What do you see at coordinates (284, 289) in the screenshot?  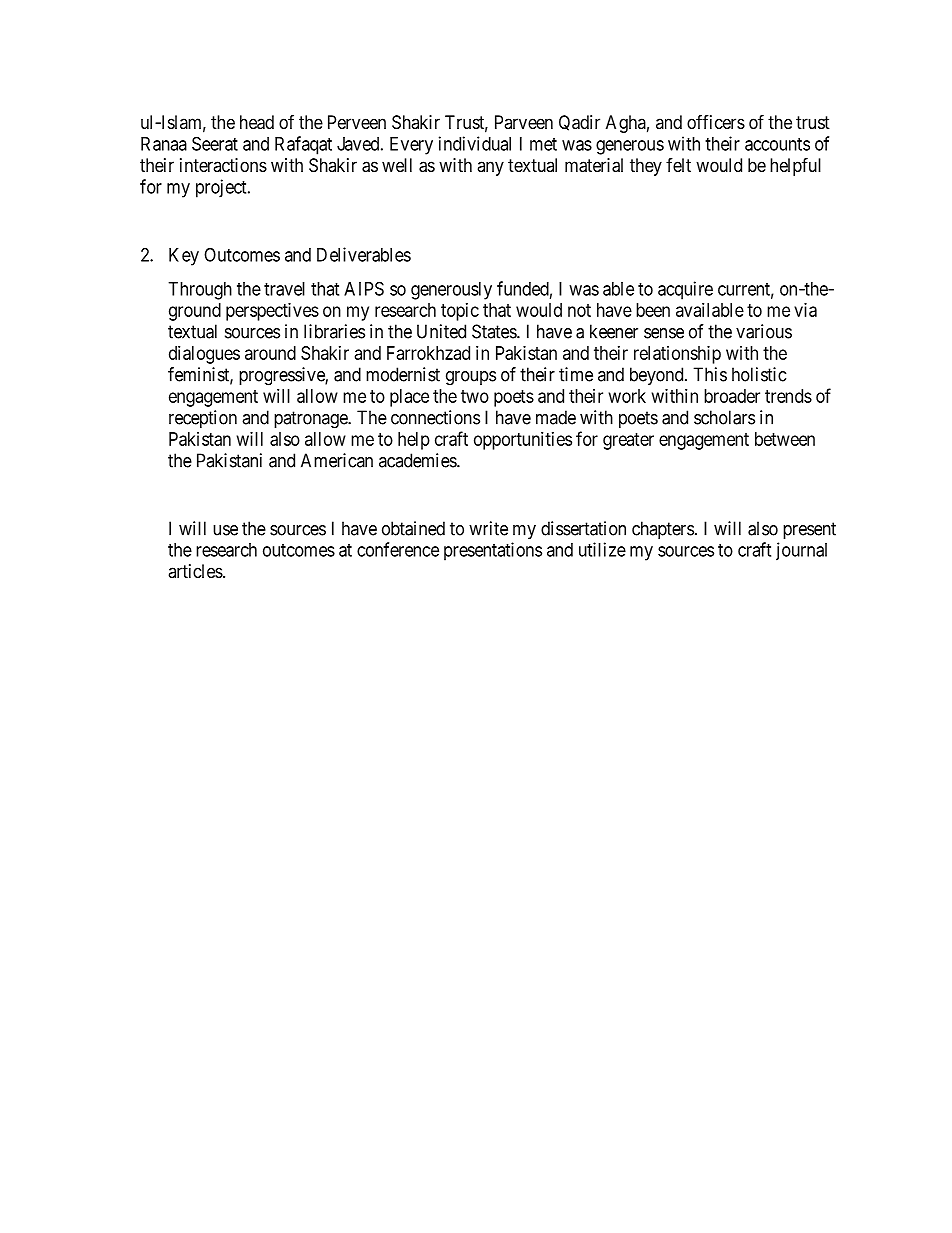 I see `travel` at bounding box center [284, 289].
